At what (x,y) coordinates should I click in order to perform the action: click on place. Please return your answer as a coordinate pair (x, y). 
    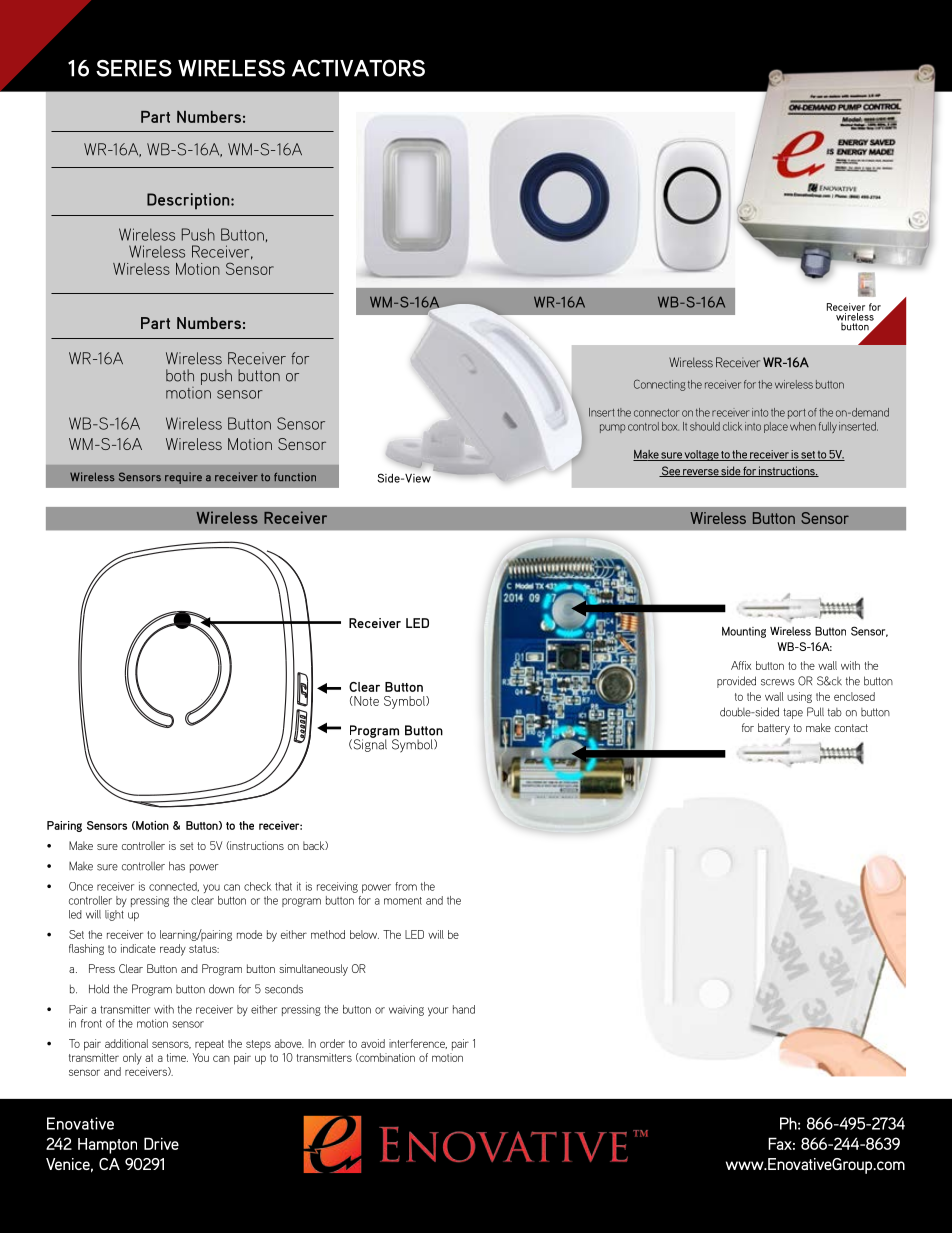
    Looking at the image, I should click on (776, 427).
